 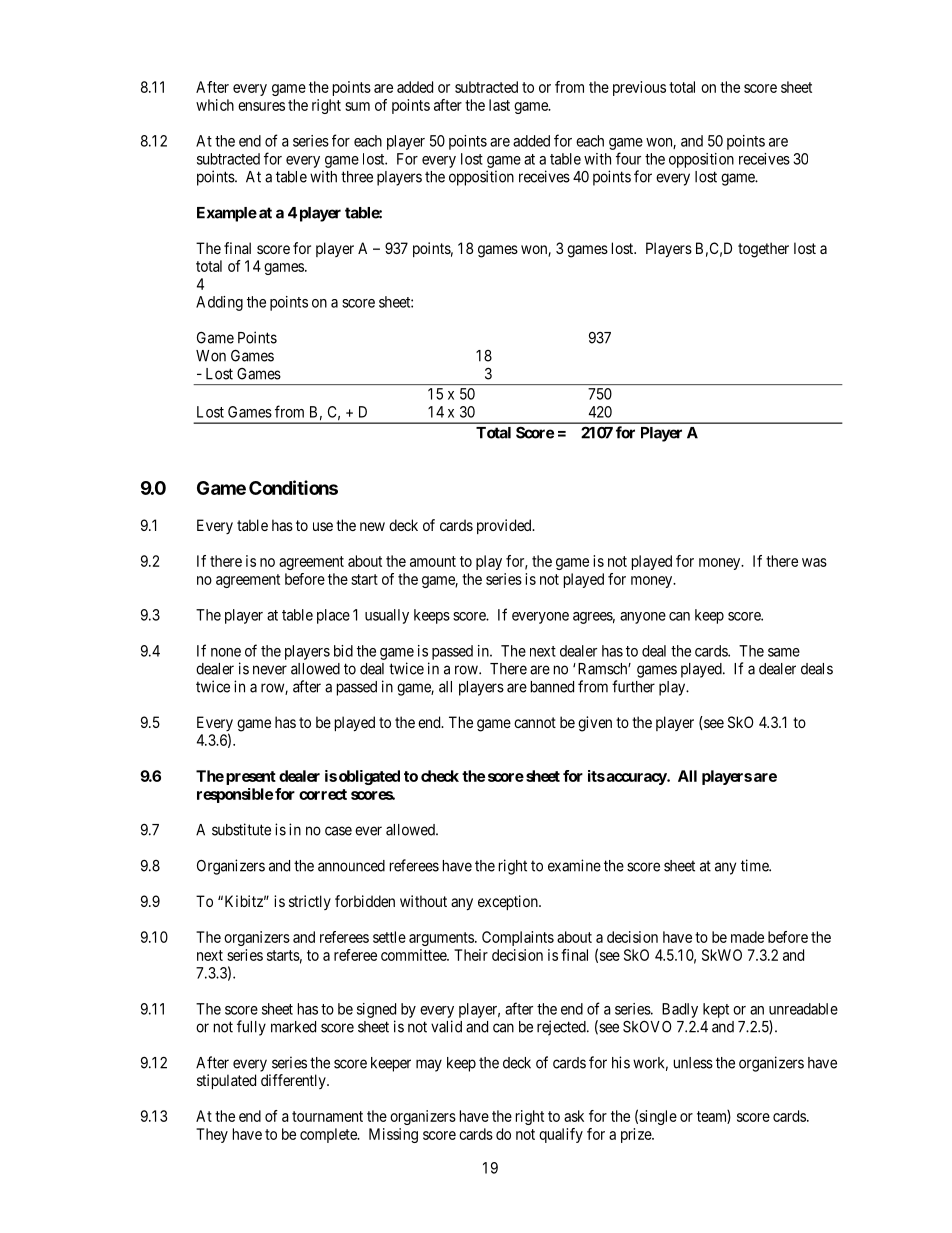 I want to click on together, so click(x=763, y=250).
